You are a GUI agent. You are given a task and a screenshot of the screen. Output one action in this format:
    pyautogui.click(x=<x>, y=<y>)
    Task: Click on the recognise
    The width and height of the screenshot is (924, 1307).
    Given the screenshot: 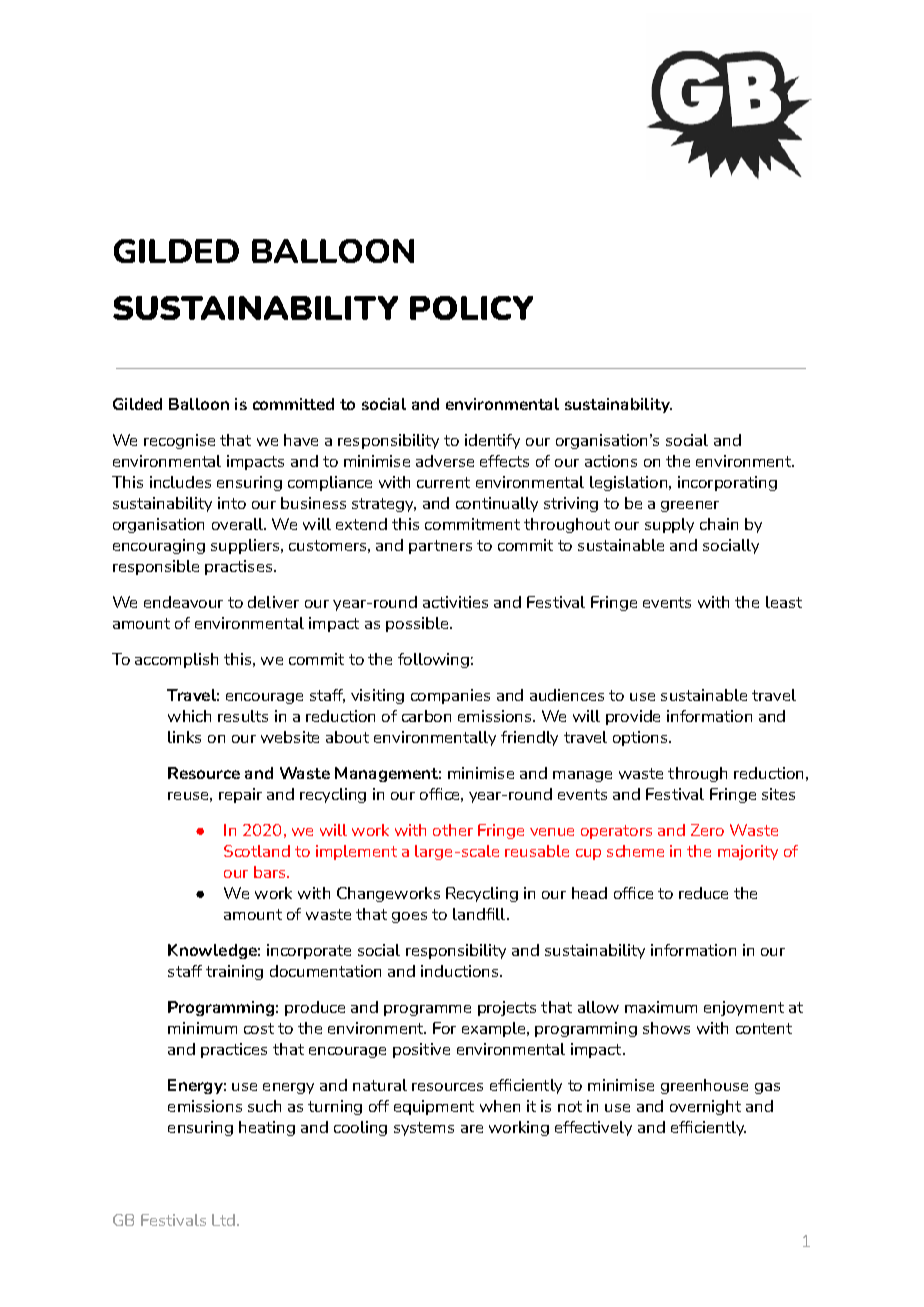 What is the action you would take?
    pyautogui.click(x=179, y=441)
